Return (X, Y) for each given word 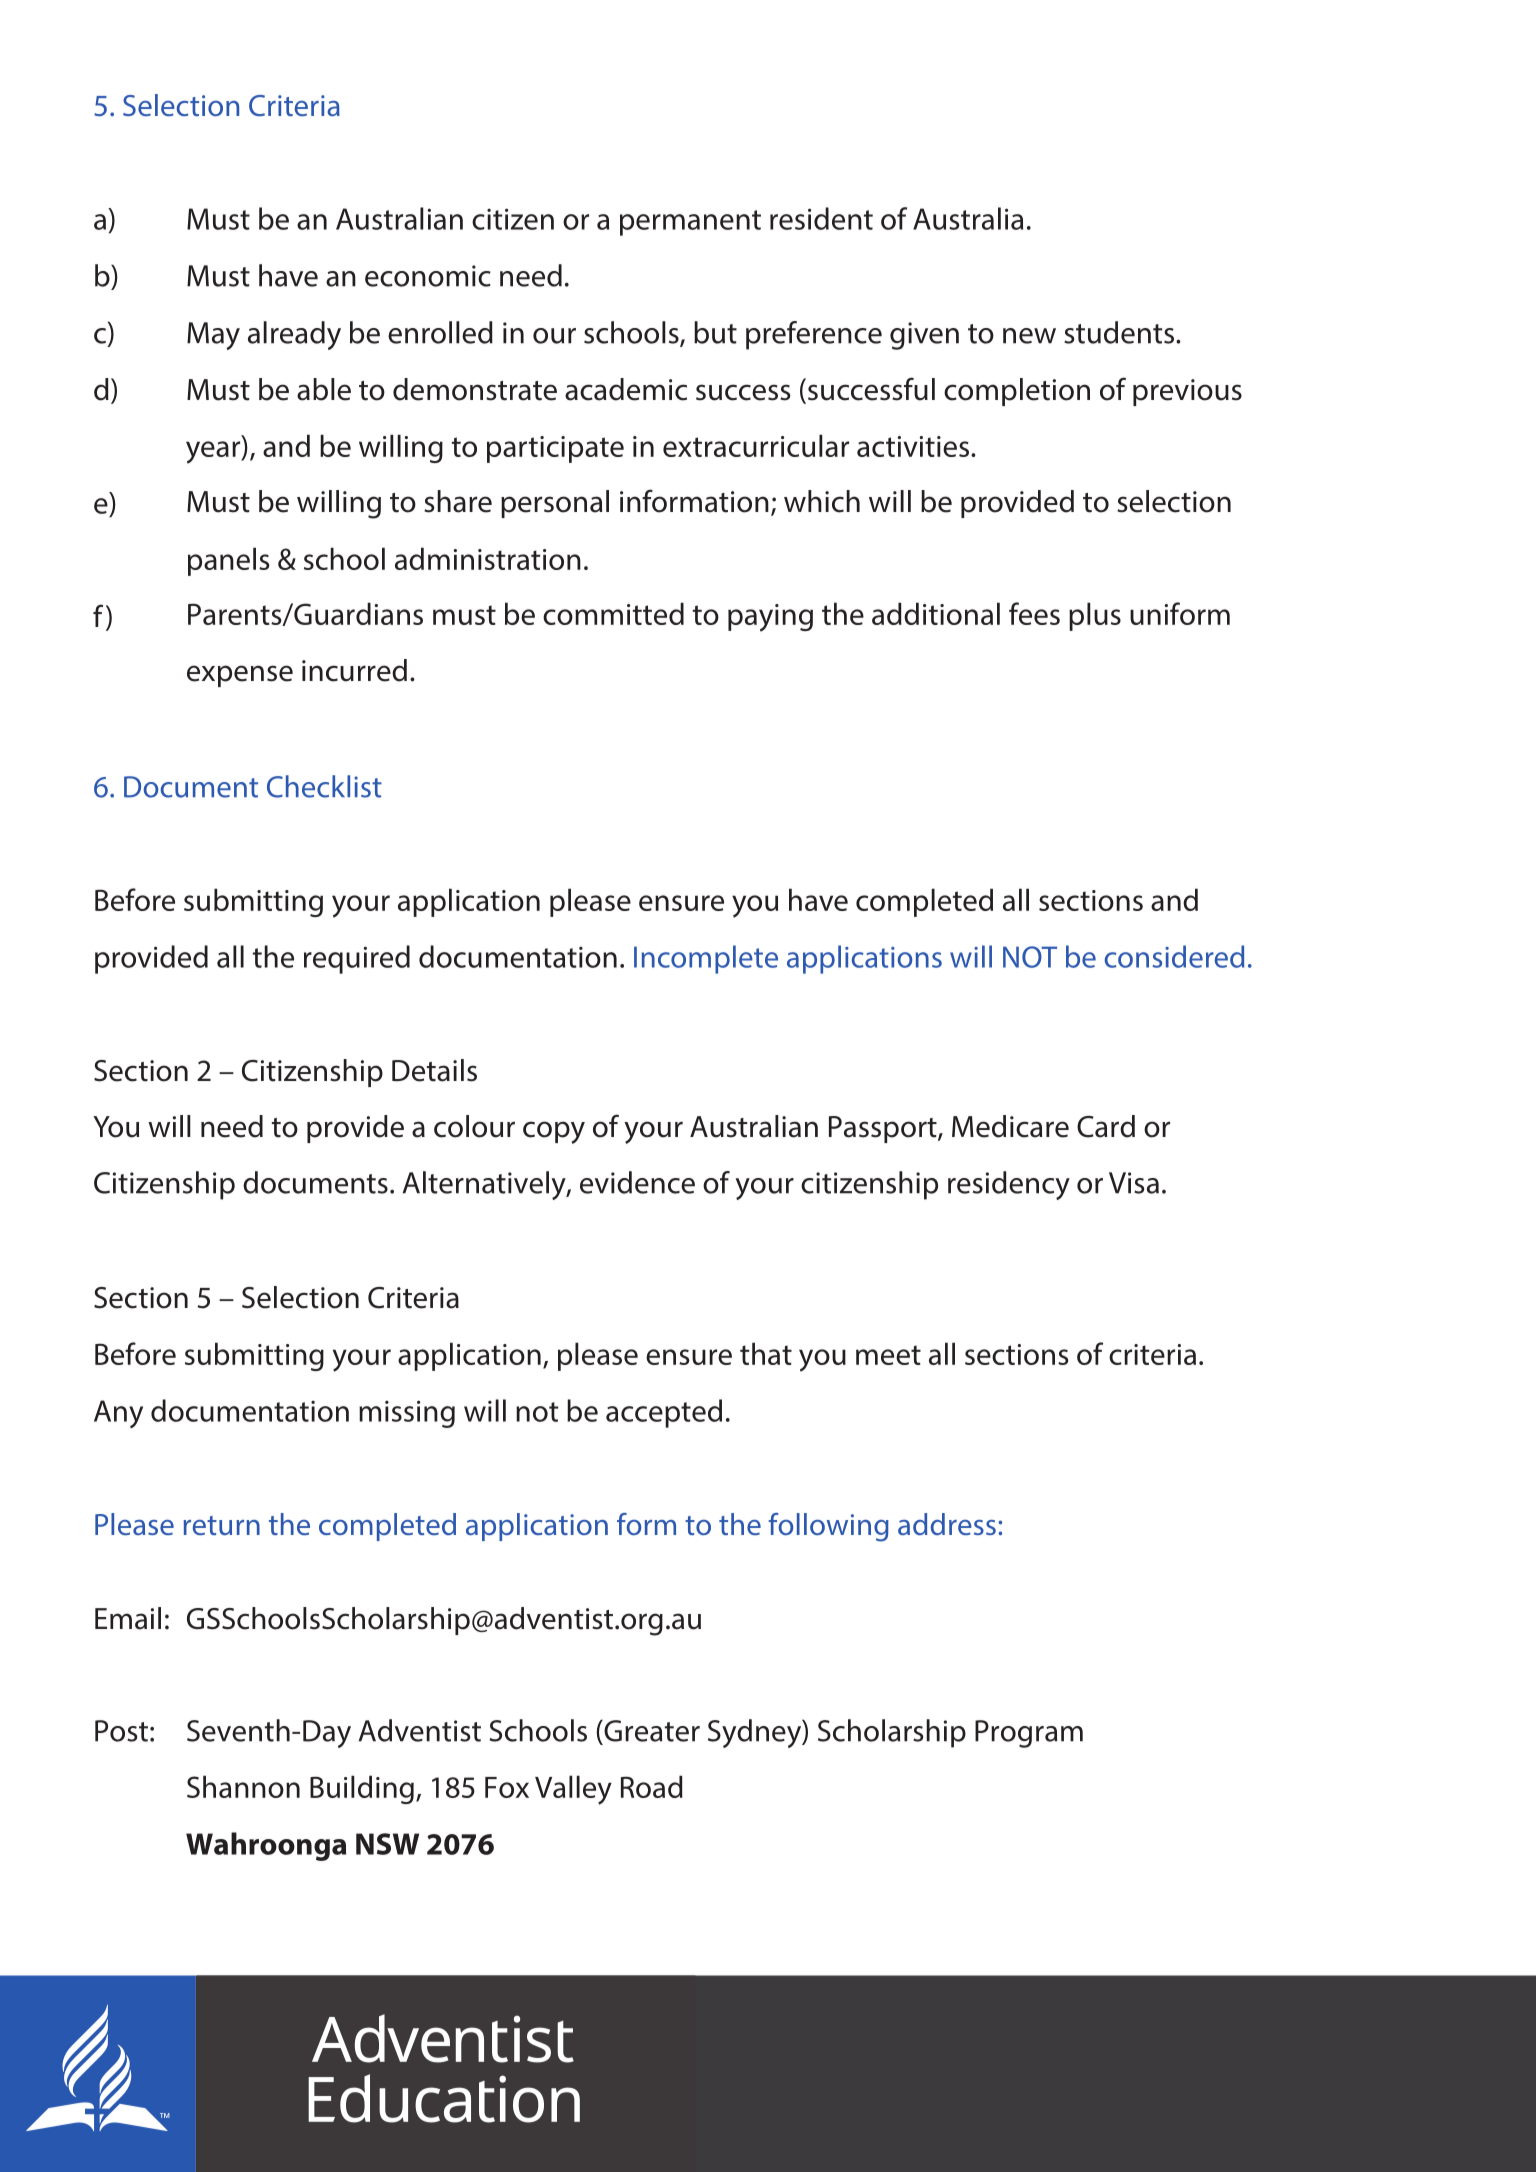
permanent (690, 223)
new (1029, 336)
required (357, 959)
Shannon (243, 1786)
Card (1106, 1126)
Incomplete (706, 959)
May (213, 336)
